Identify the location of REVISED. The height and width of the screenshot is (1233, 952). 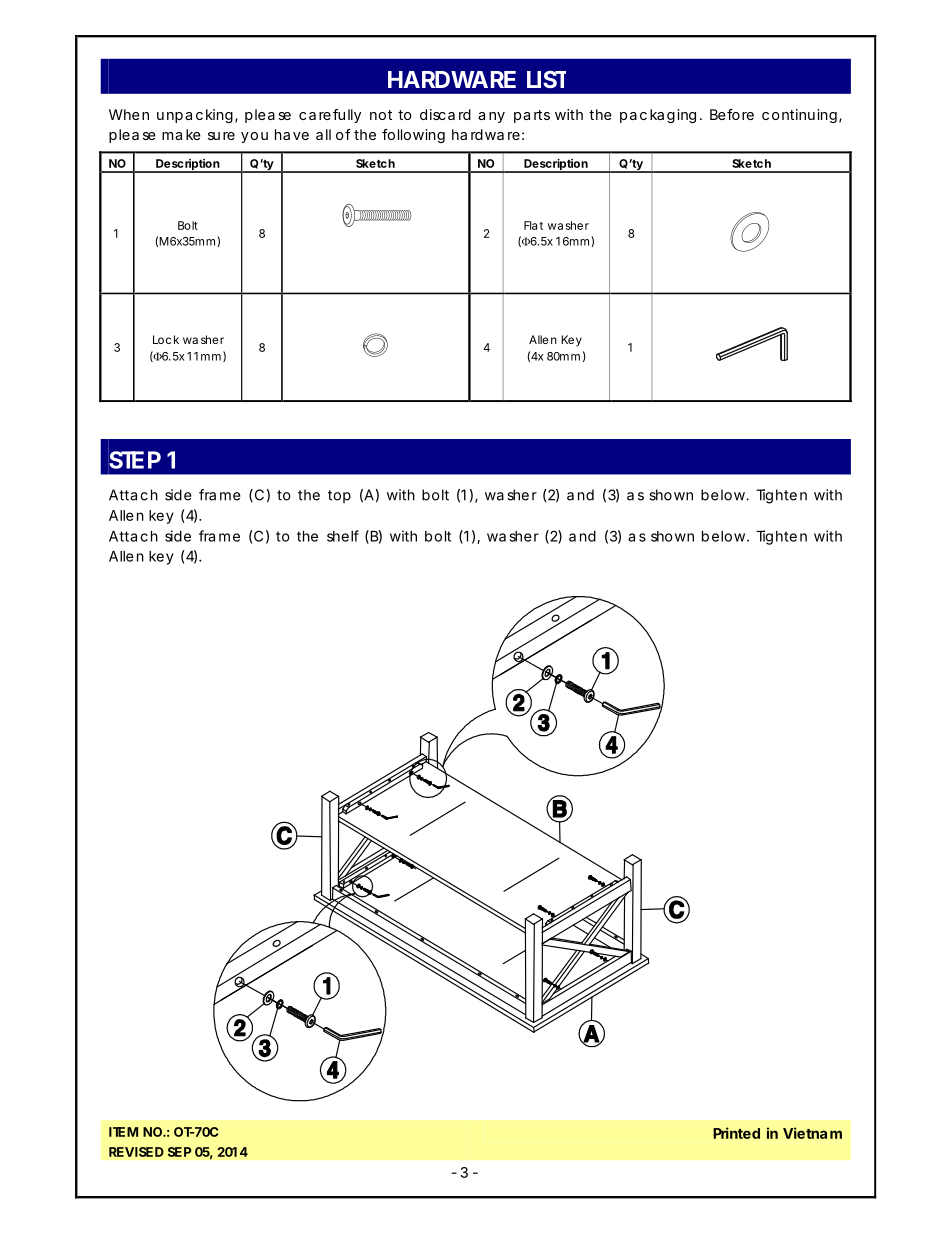
(136, 1152).
